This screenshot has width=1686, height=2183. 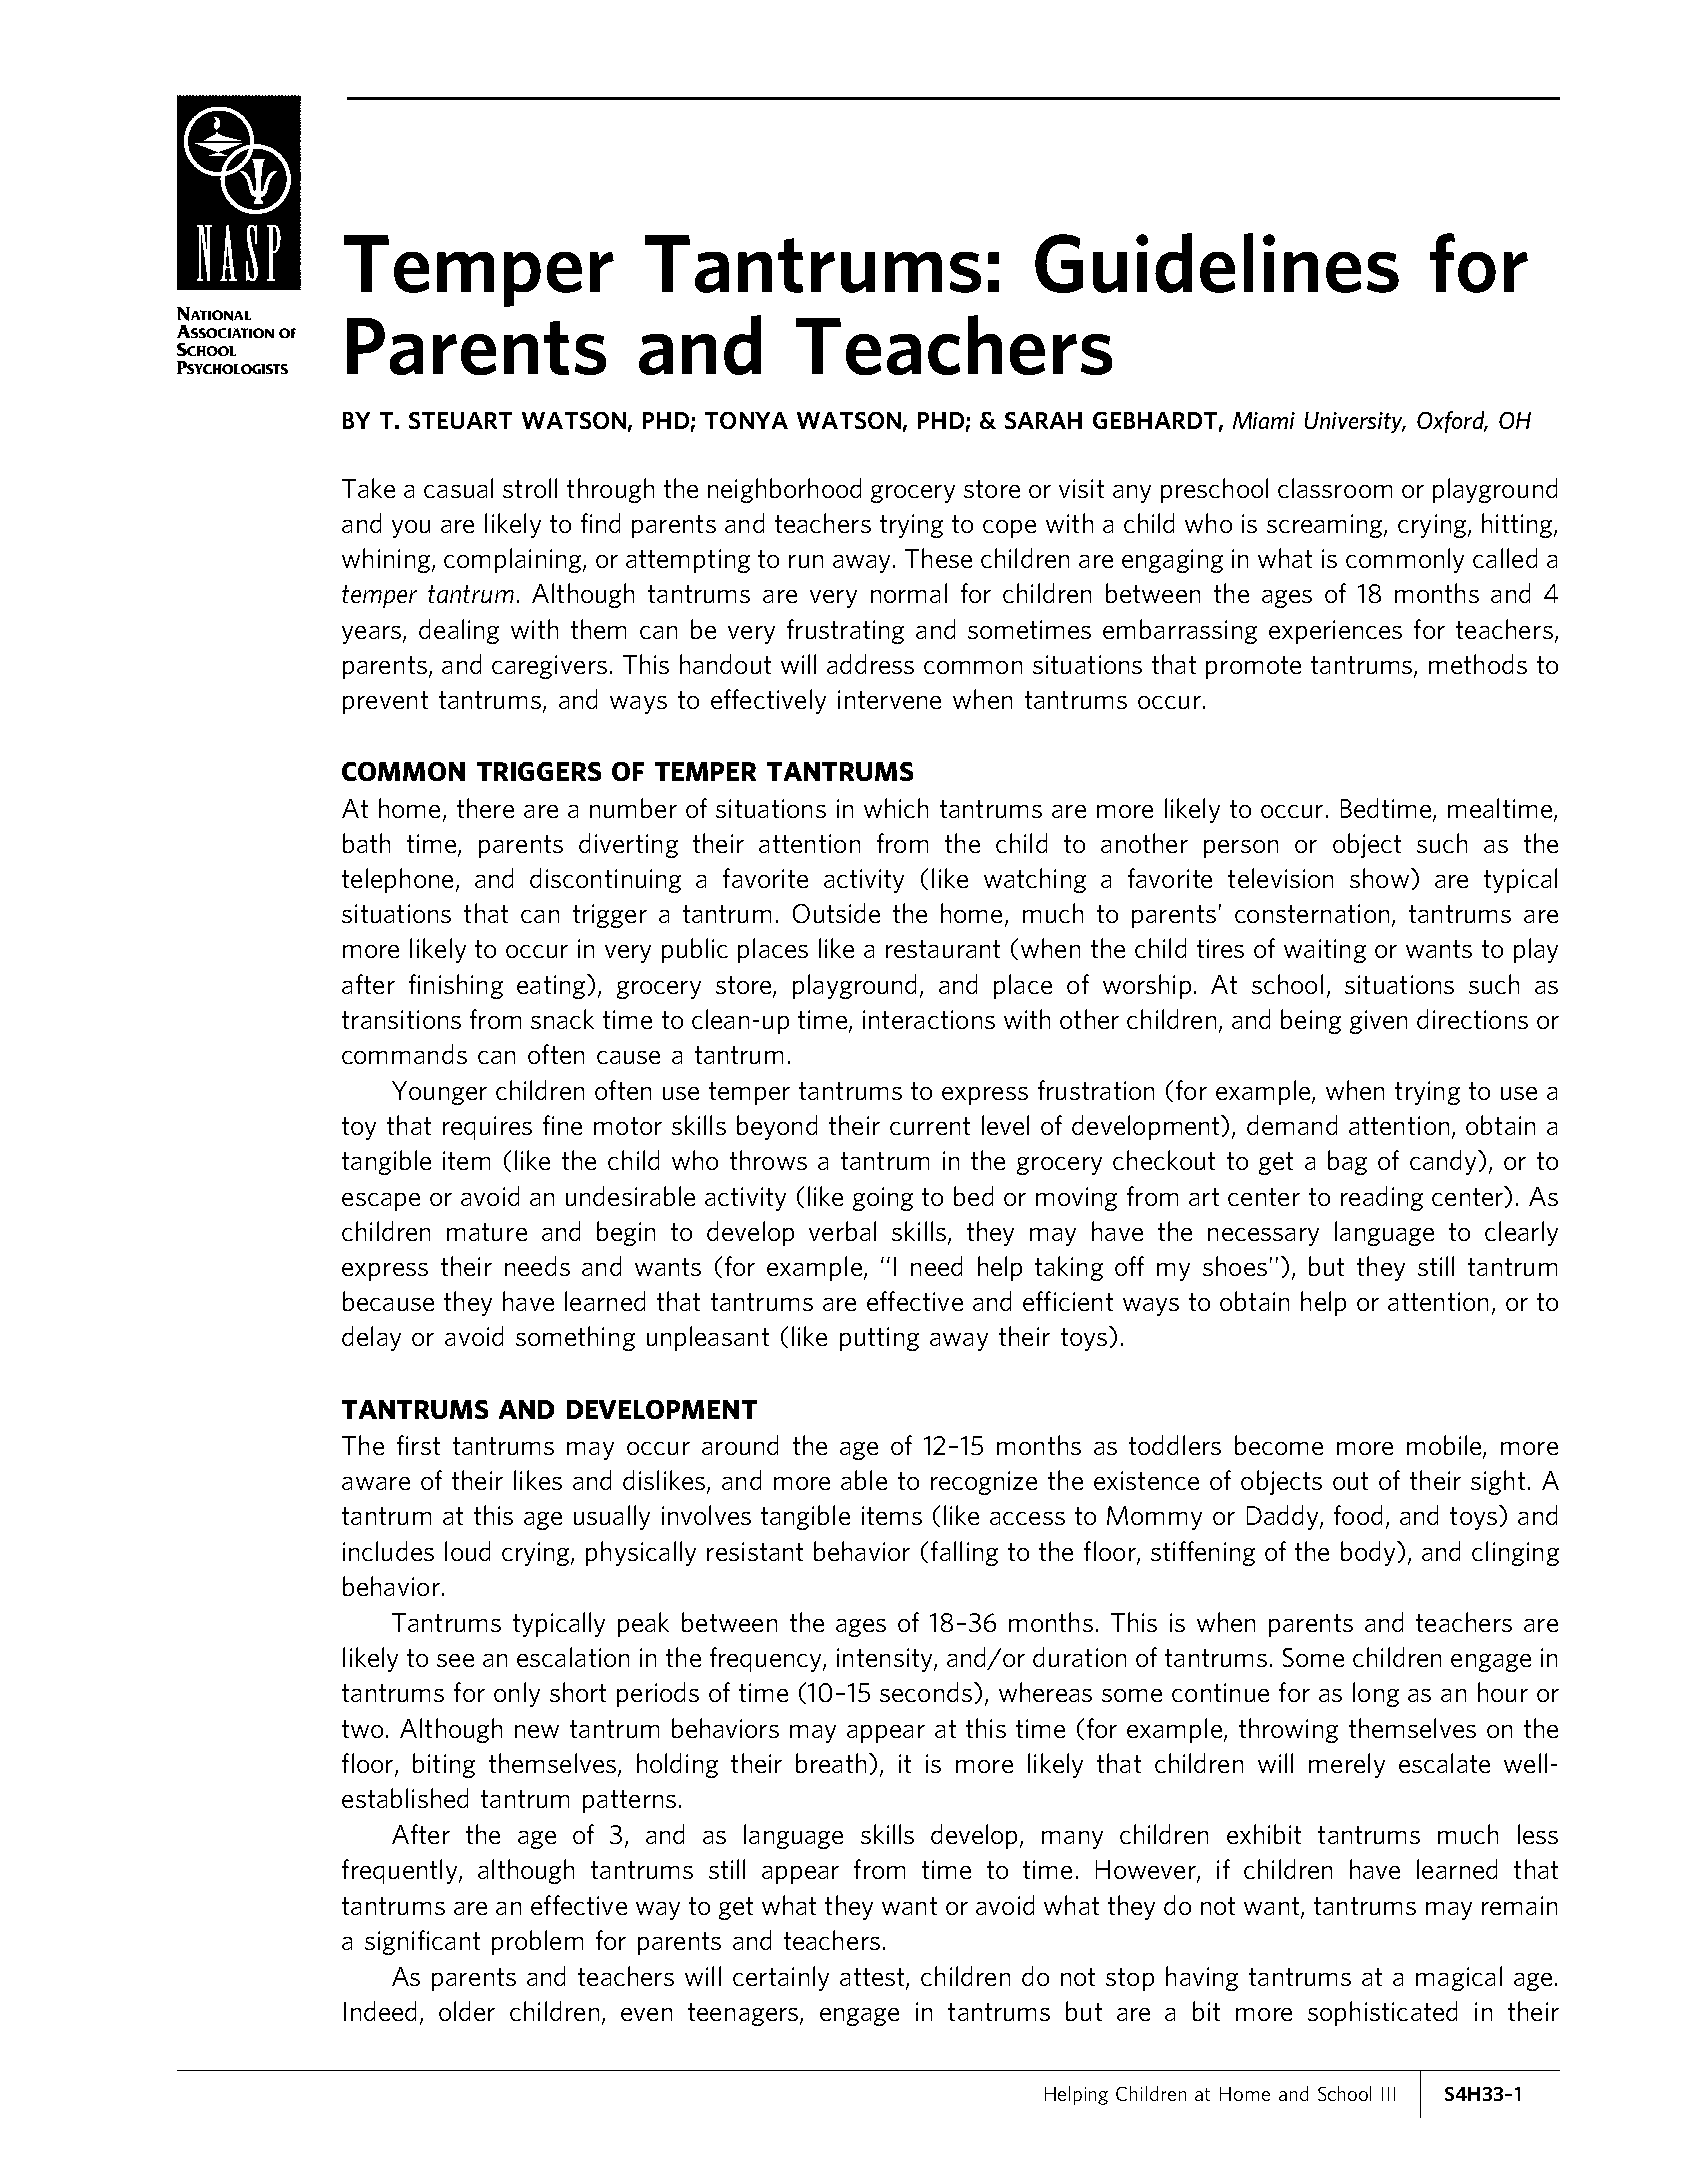 What do you see at coordinates (1382, 1198) in the screenshot?
I see `reading` at bounding box center [1382, 1198].
